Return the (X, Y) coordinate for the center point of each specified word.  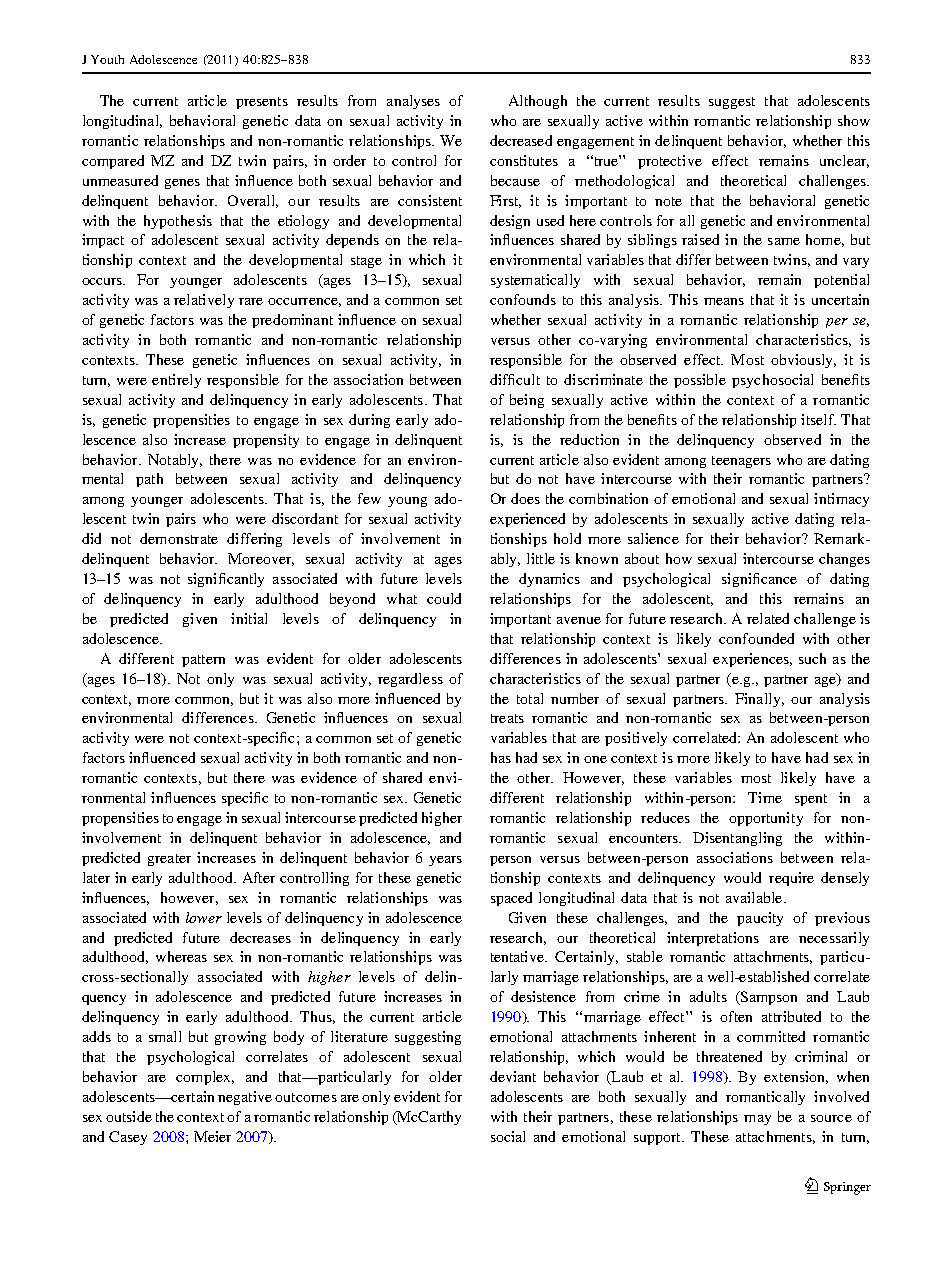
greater (169, 860)
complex (205, 1078)
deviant (513, 1076)
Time (765, 797)
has (501, 757)
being (527, 401)
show (854, 120)
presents (262, 103)
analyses (413, 102)
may (757, 1120)
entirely (176, 381)
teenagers (741, 462)
